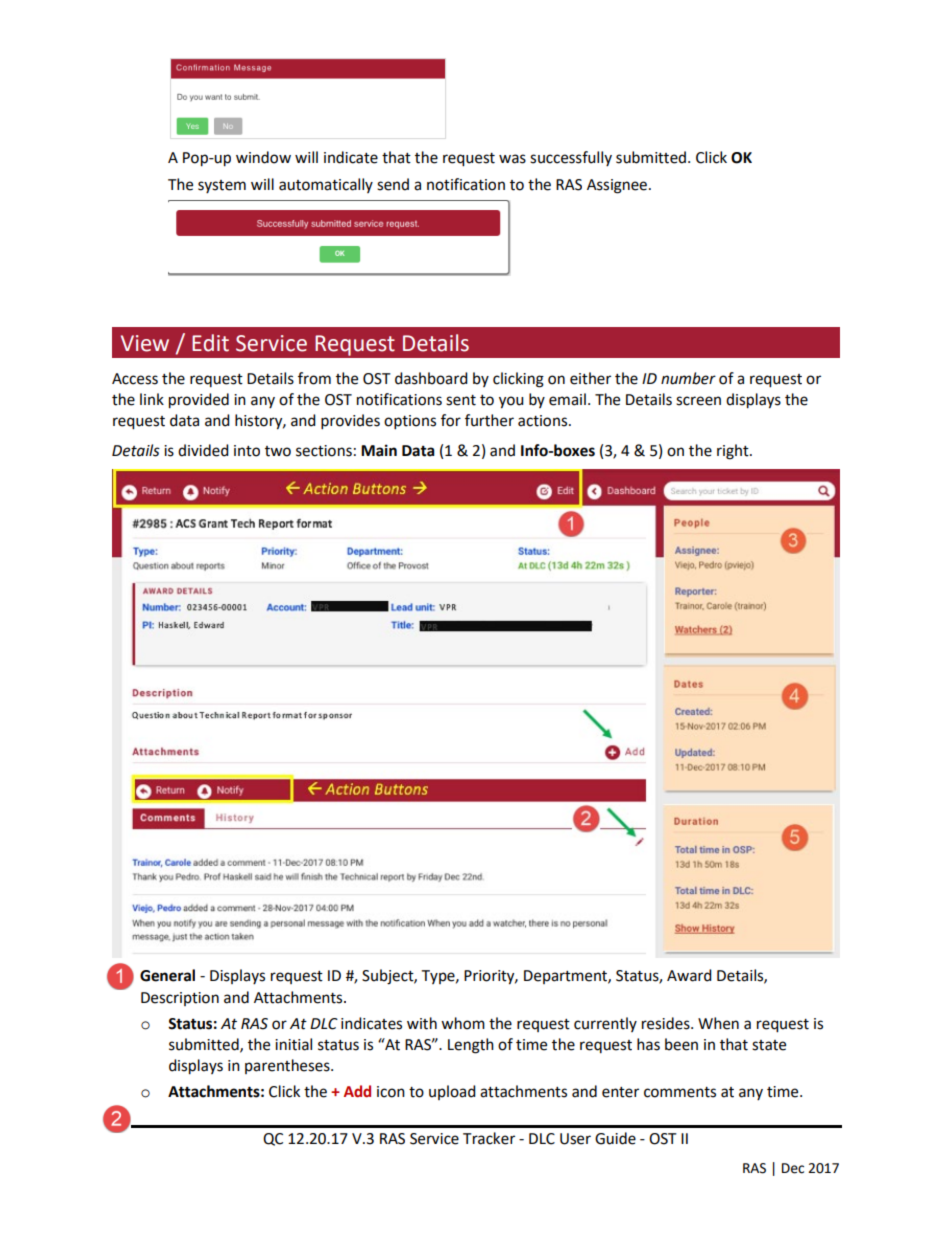 Image resolution: width=952 pixels, height=1233 pixels. Describe the element at coordinates (489, 1138) in the screenshot. I see `Tracker` at that location.
